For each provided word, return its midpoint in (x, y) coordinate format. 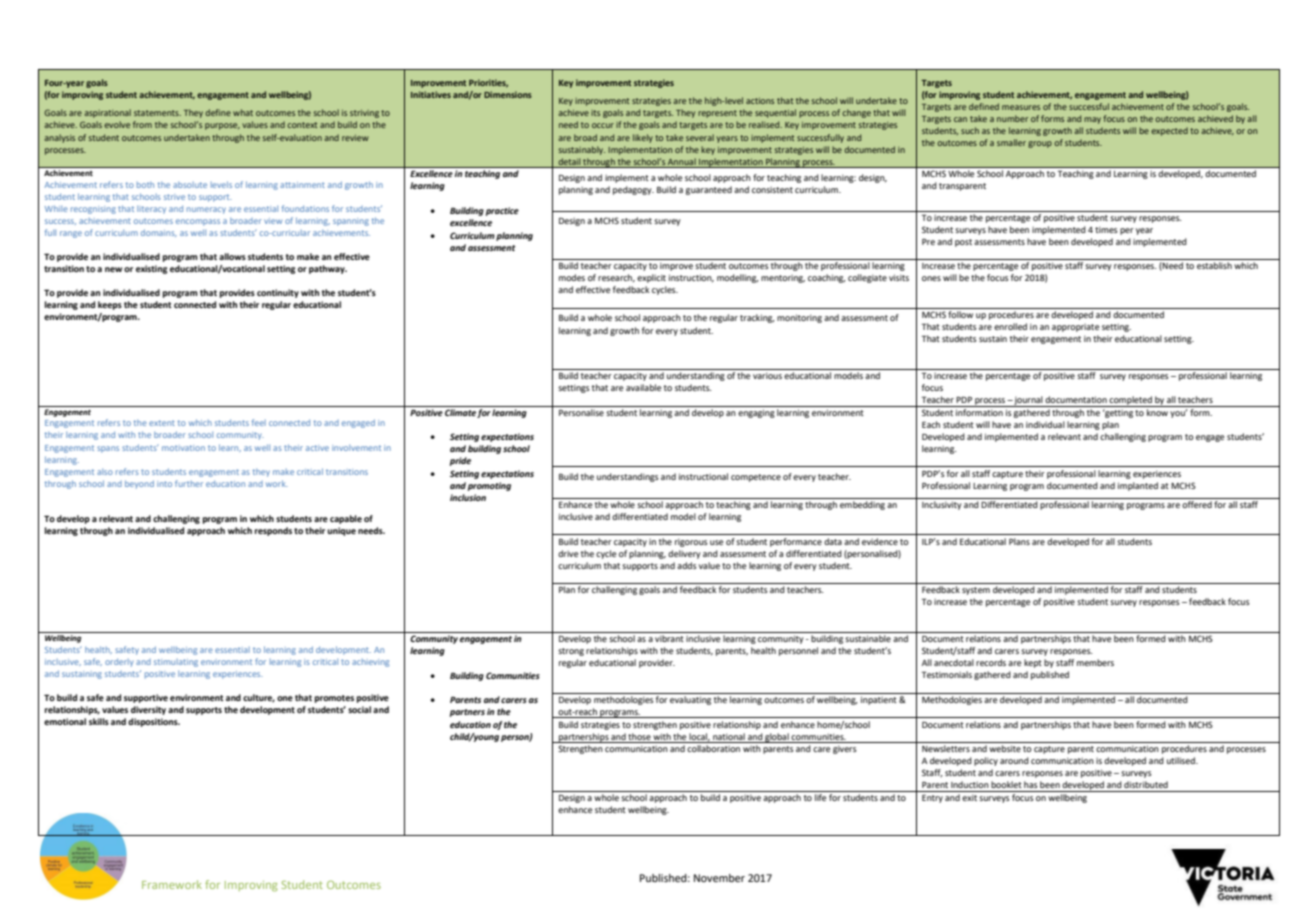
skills (99, 721)
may (1092, 120)
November (719, 878)
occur (603, 125)
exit (969, 797)
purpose (222, 126)
